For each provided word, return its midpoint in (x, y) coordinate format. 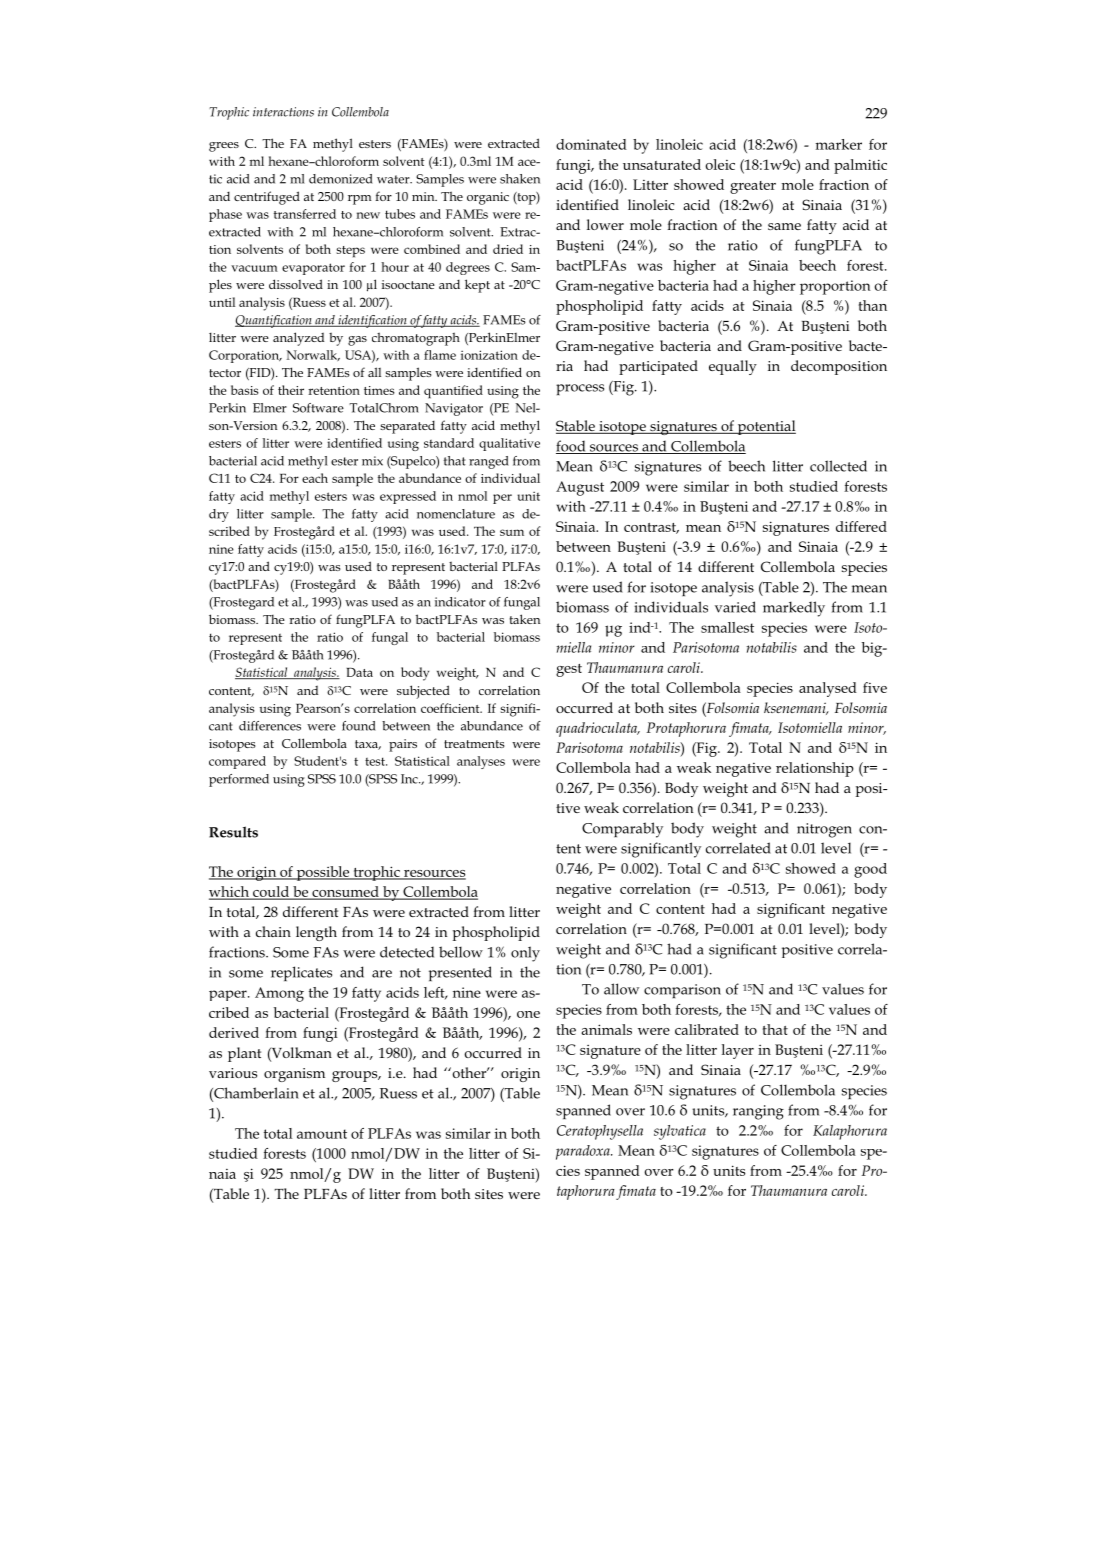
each (315, 478)
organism (294, 1075)
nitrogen (824, 830)
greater (753, 187)
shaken (520, 179)
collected (838, 466)
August (580, 488)
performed (239, 780)
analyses (481, 762)
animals (606, 1029)
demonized (341, 179)
